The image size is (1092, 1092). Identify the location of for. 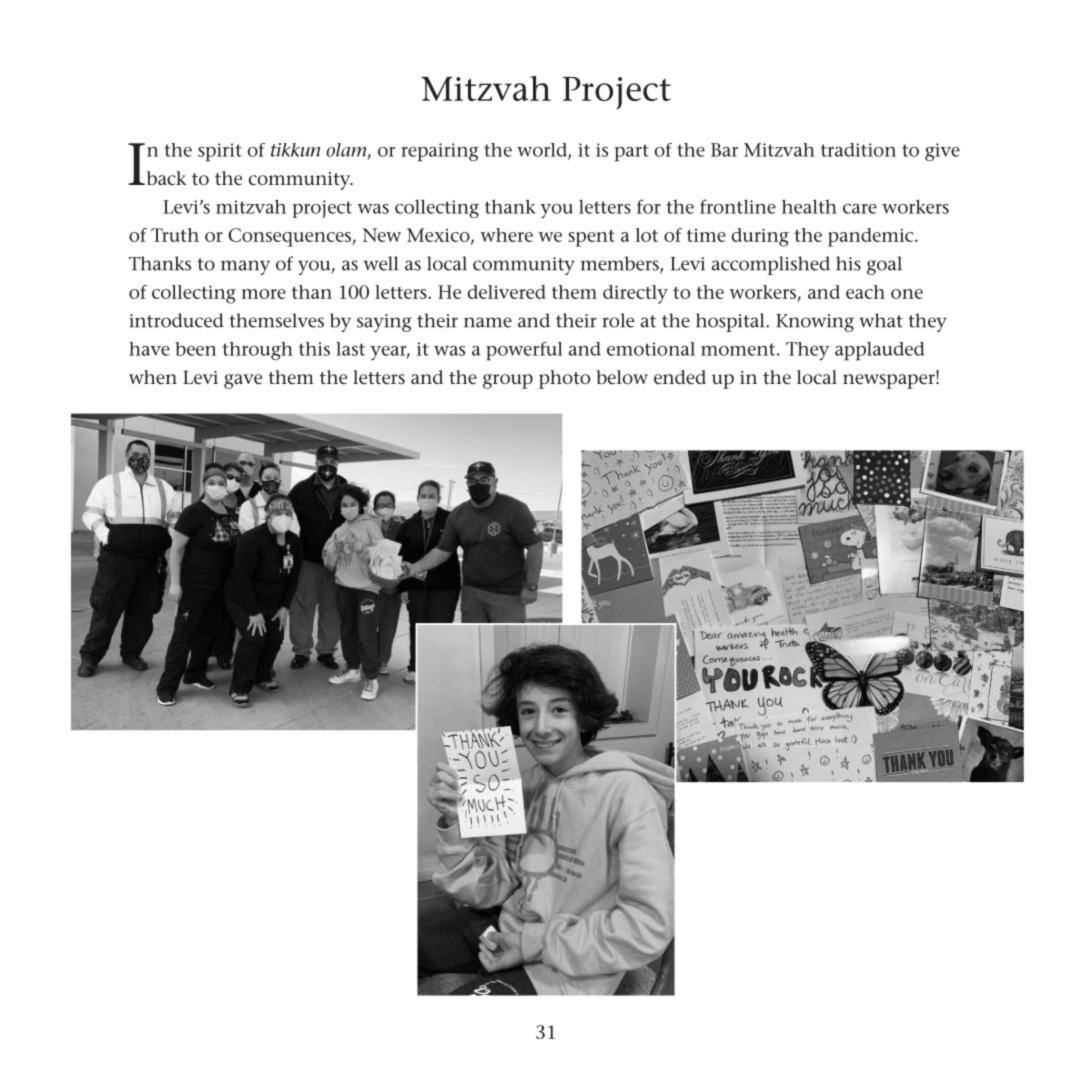
(649, 206).
